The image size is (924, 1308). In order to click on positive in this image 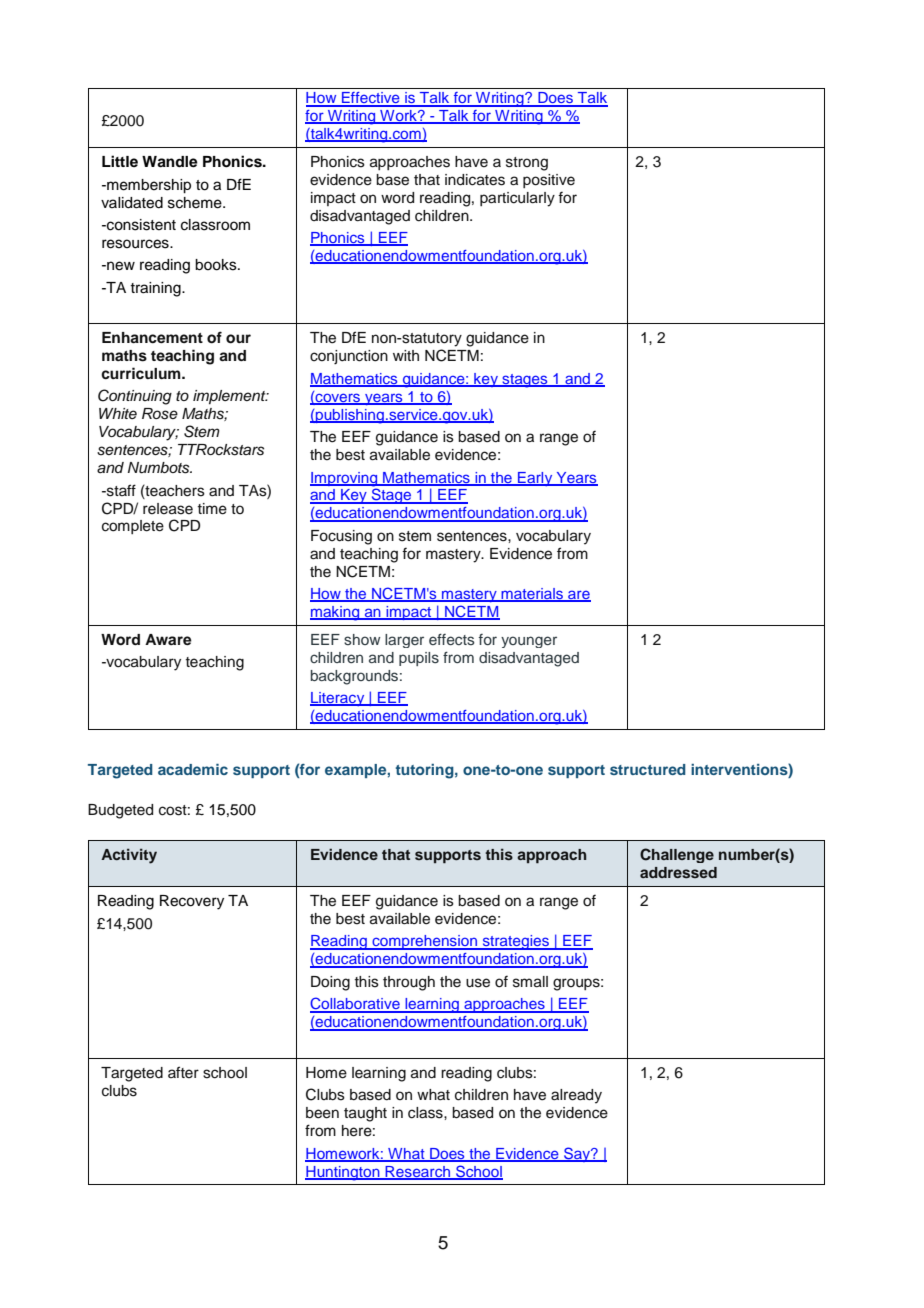, I will do `click(549, 181)`.
